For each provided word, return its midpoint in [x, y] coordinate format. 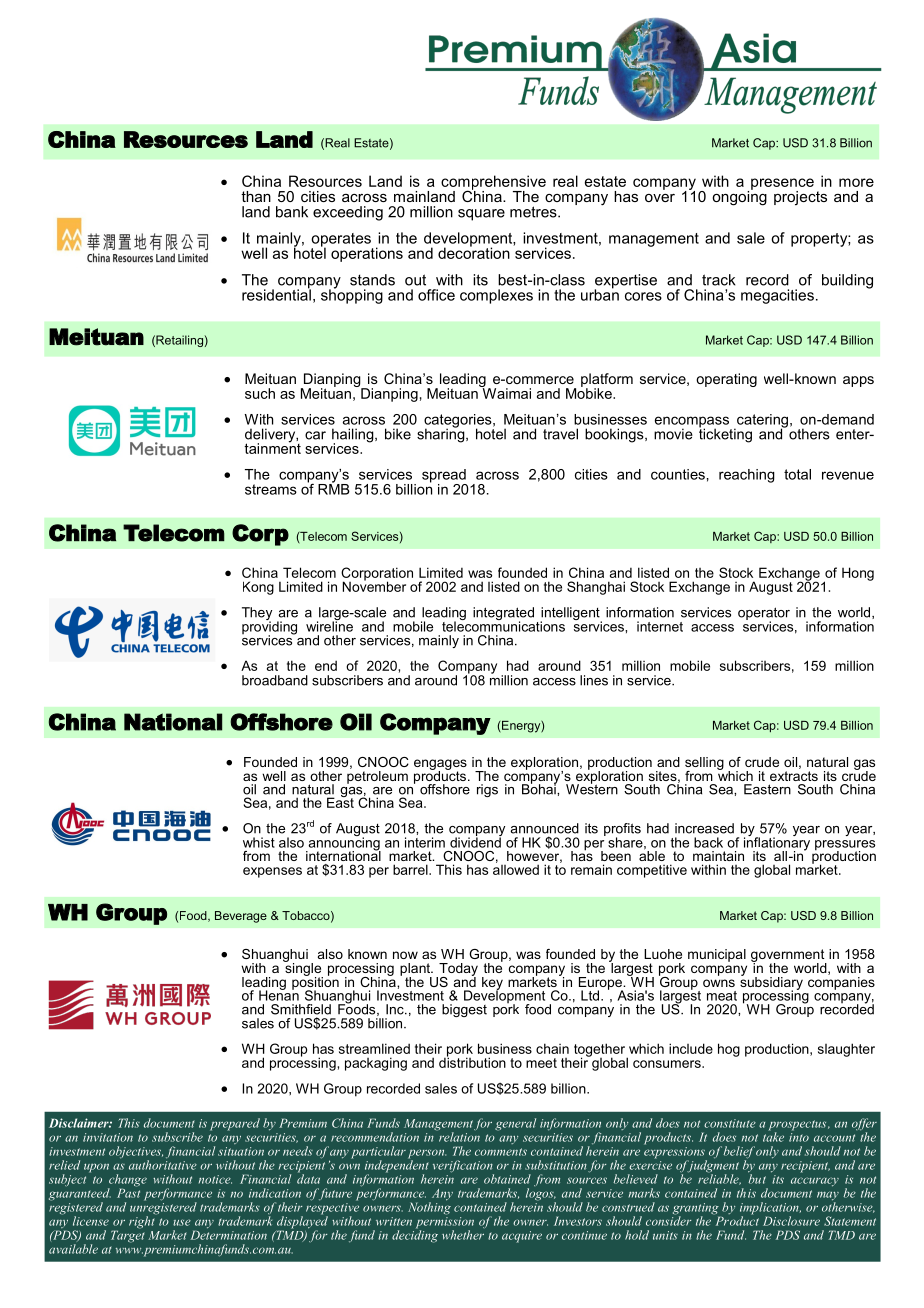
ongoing [739, 197]
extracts [794, 774]
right [143, 1221]
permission [445, 1224]
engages [440, 765]
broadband [275, 680]
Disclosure [791, 1221]
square [481, 215]
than [256, 196]
